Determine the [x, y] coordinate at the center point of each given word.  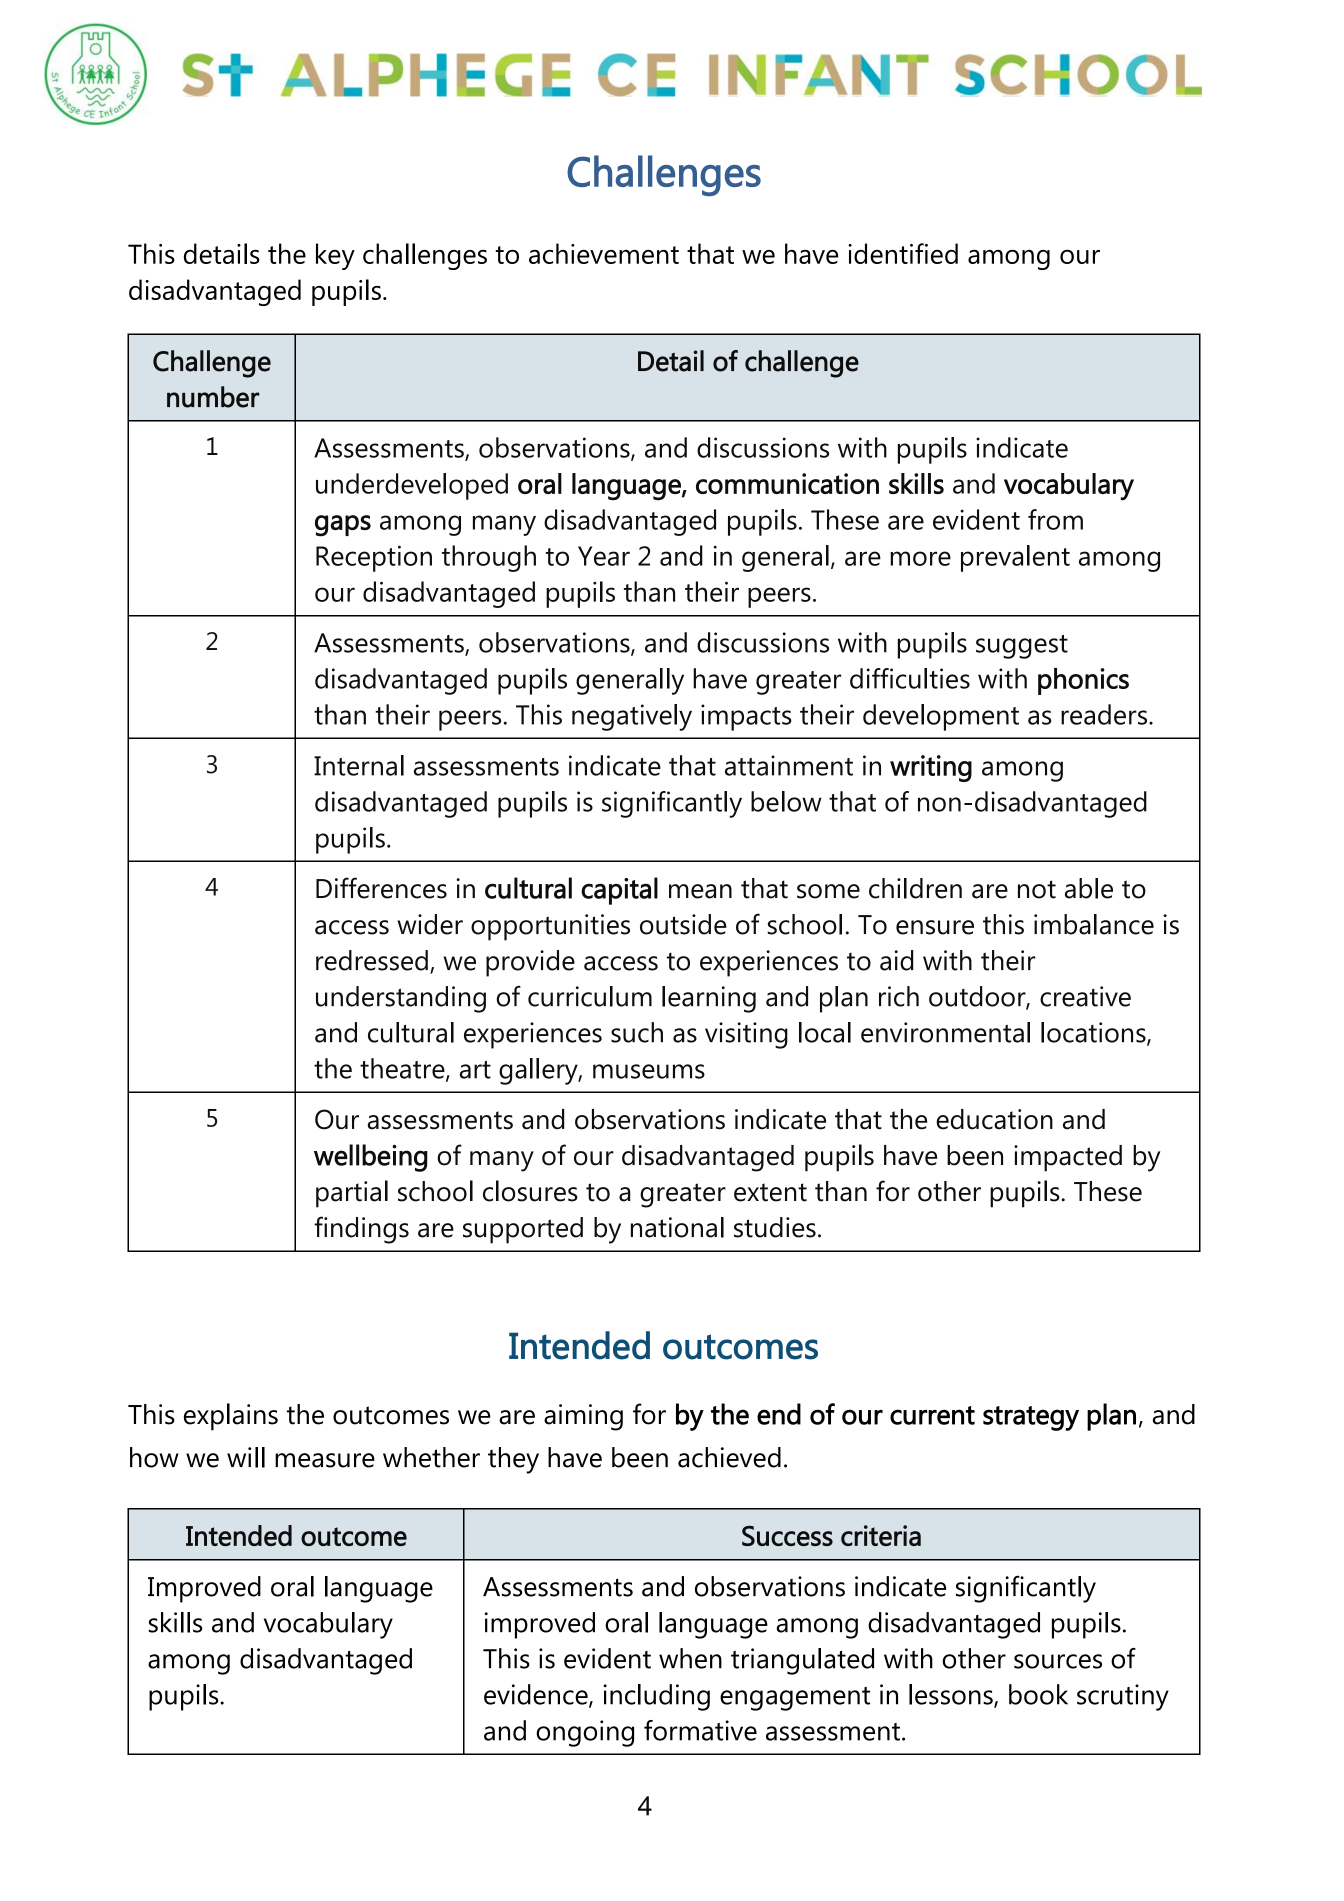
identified [903, 253]
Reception [374, 558]
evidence [537, 1695]
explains [231, 1417]
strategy [1031, 1418]
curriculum [590, 996]
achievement [604, 253]
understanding [401, 999]
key [335, 256]
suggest [1022, 647]
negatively [632, 717]
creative [1085, 996]
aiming [583, 1417]
